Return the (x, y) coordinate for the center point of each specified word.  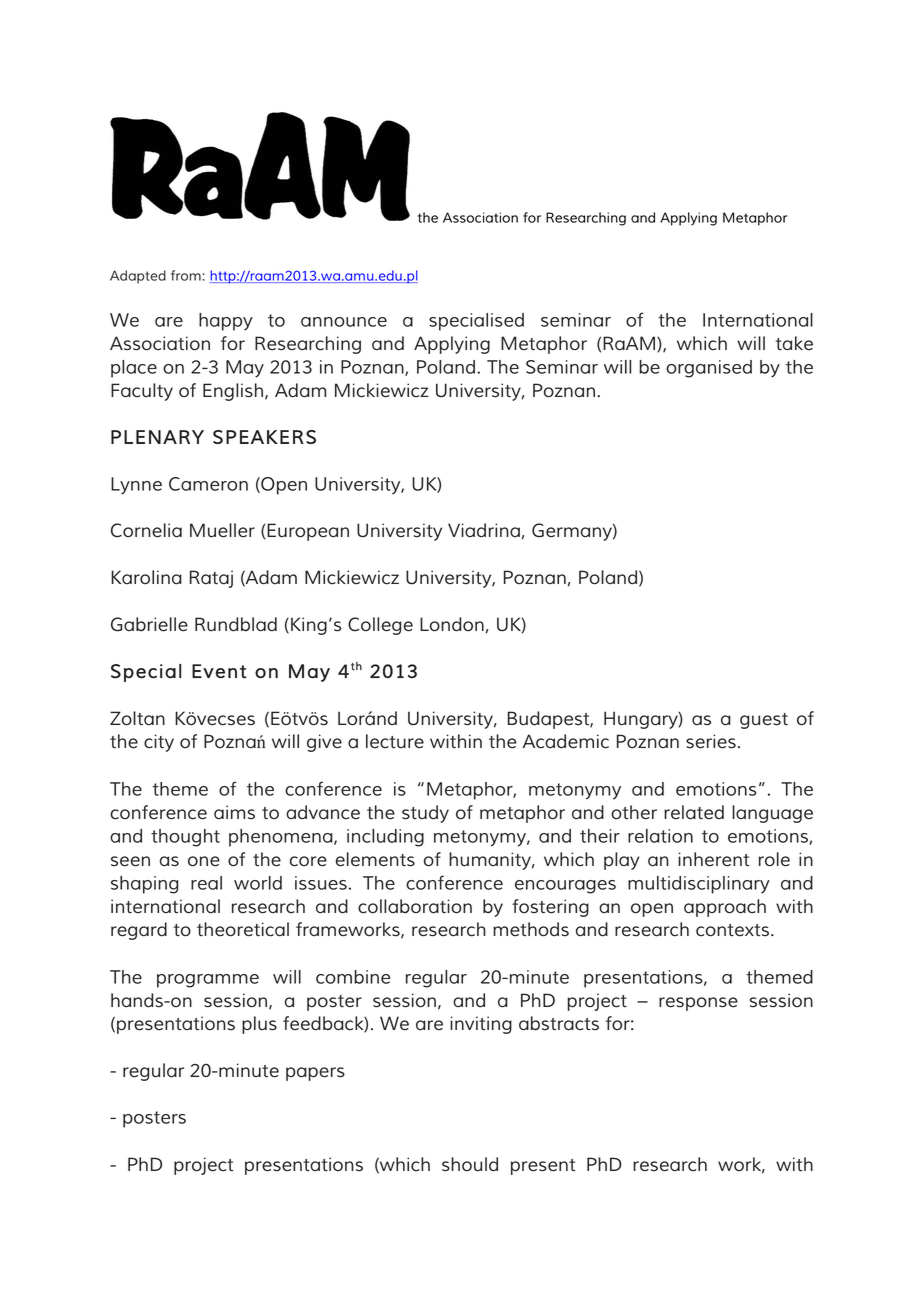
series (711, 741)
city (159, 743)
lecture (395, 741)
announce (344, 322)
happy (226, 322)
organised (709, 369)
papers (315, 1074)
